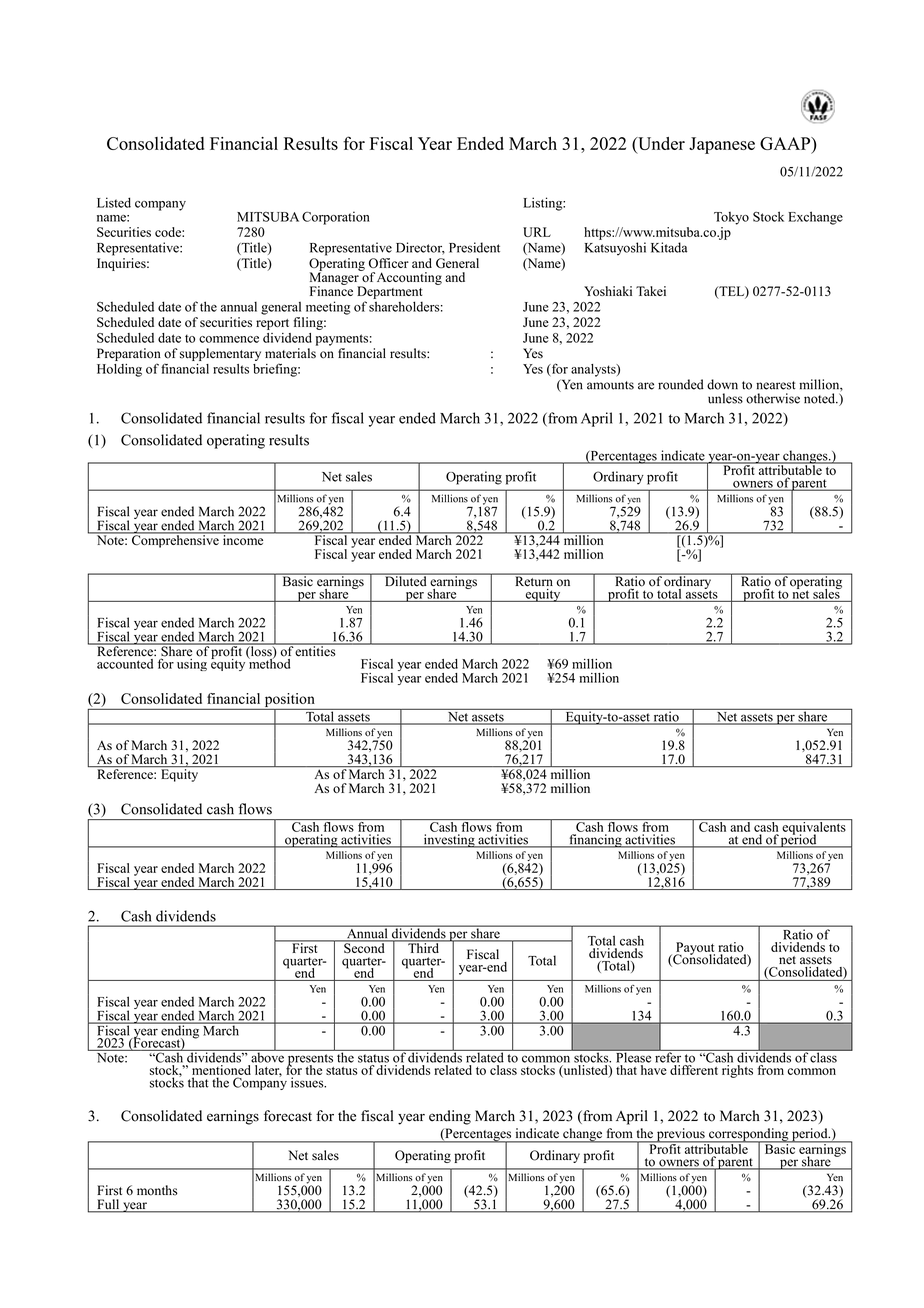  Describe the element at coordinates (814, 828) in the image. I see `equivalents` at that location.
